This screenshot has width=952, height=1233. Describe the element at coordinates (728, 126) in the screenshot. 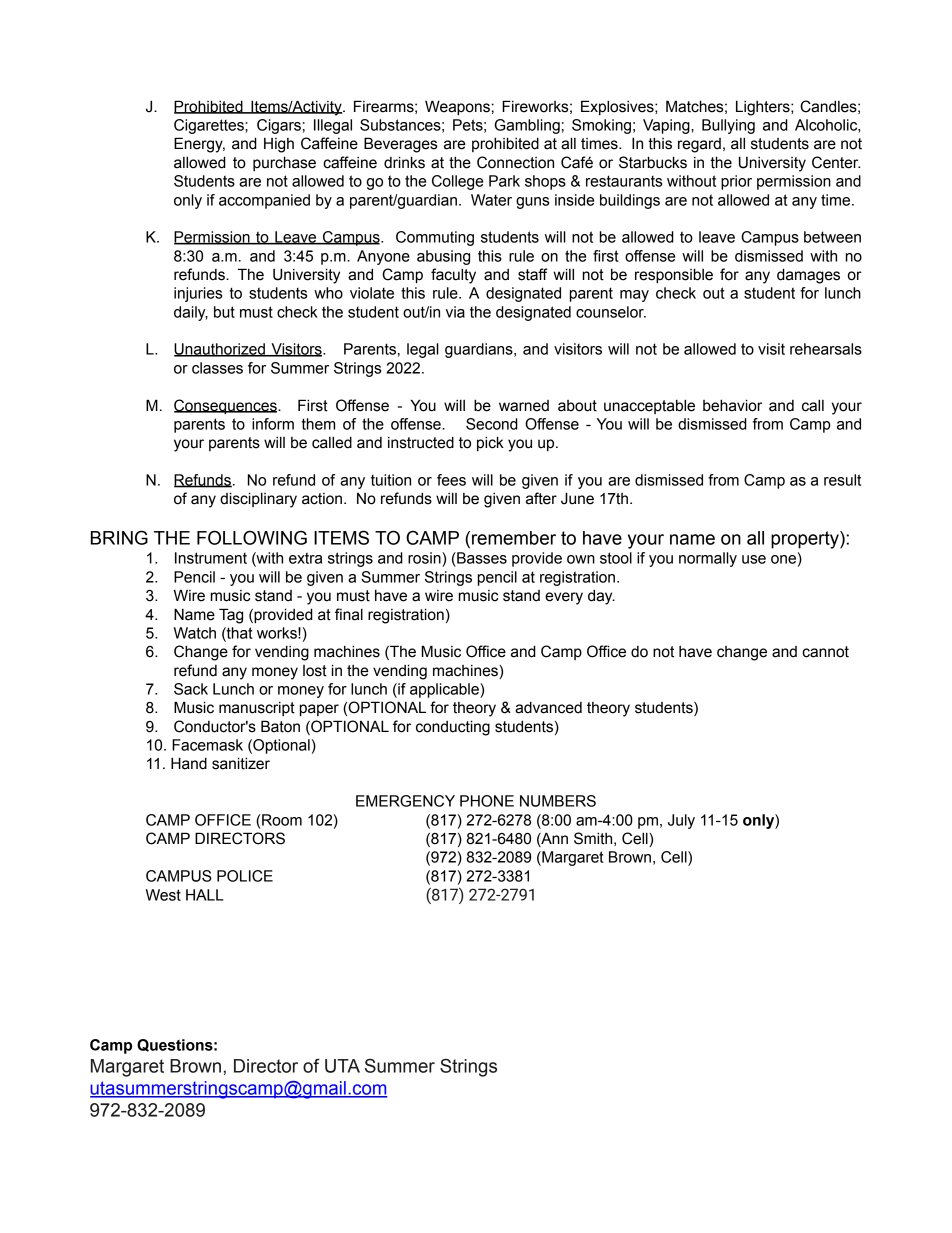

I see `Bullying` at that location.
